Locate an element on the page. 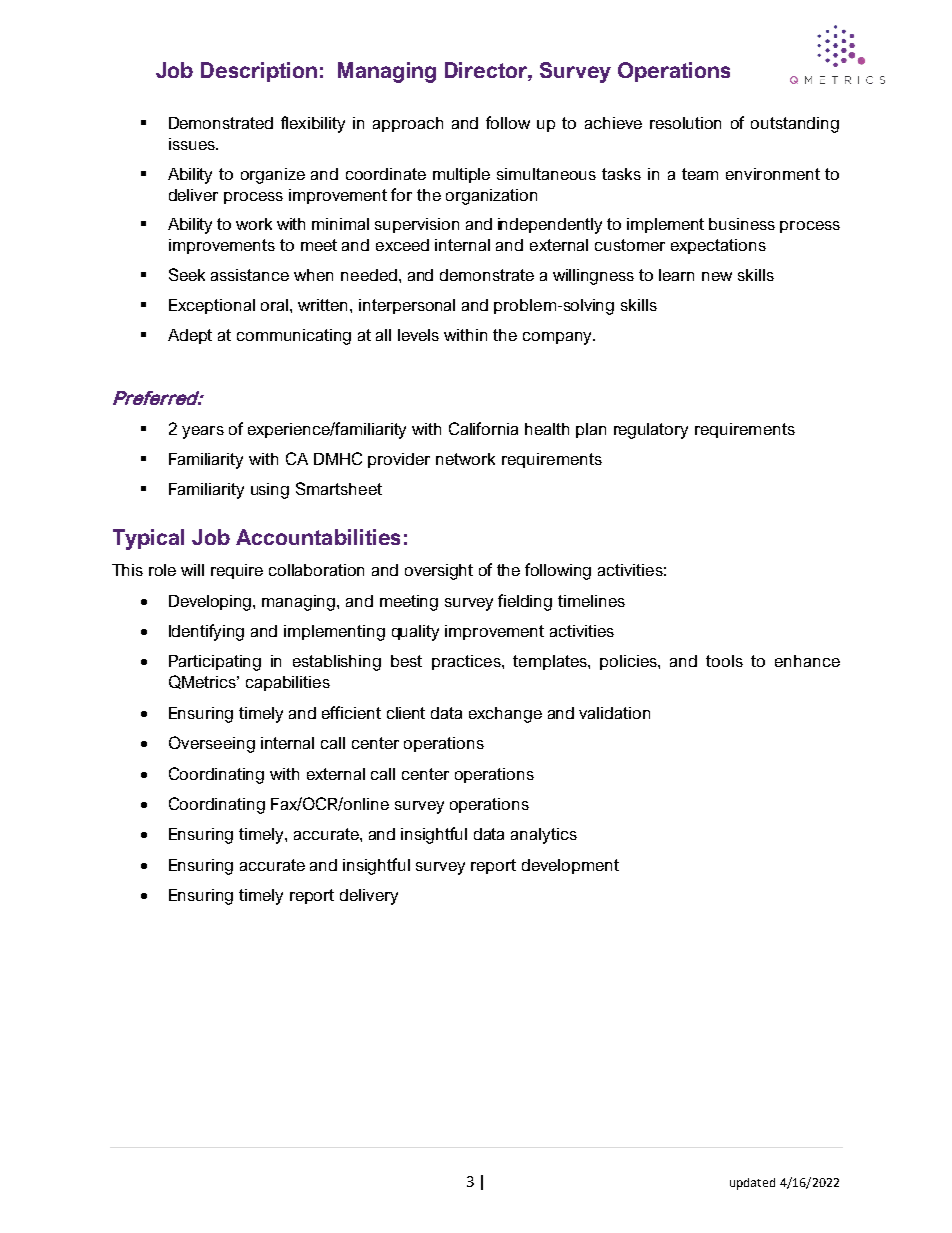 Image resolution: width=952 pixels, height=1233 pixels. development is located at coordinates (570, 866).
